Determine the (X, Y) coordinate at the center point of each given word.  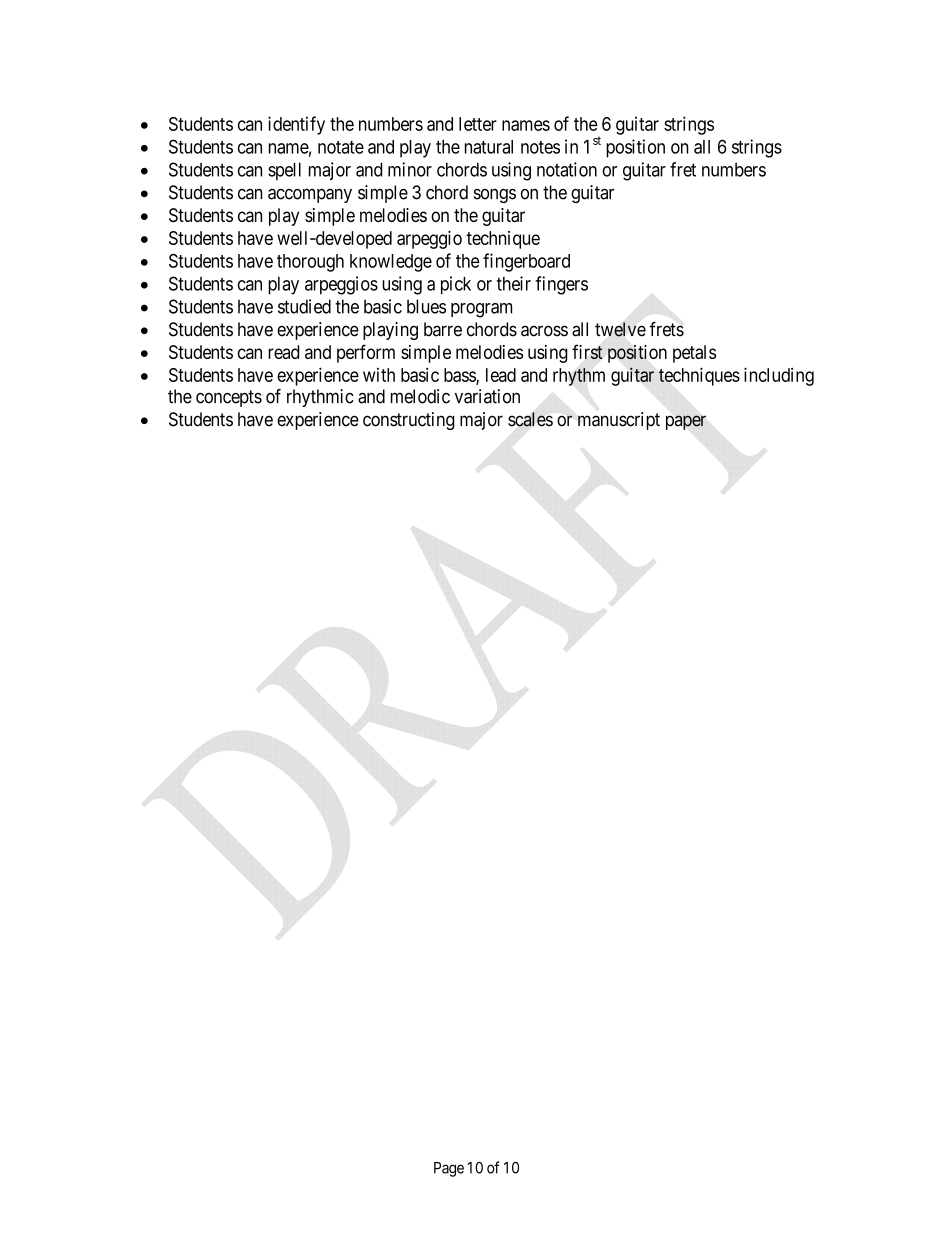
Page (449, 1169)
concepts (229, 398)
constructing (409, 421)
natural (489, 147)
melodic (420, 396)
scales (530, 419)
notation (567, 169)
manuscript (619, 421)
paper (686, 422)
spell (284, 171)
